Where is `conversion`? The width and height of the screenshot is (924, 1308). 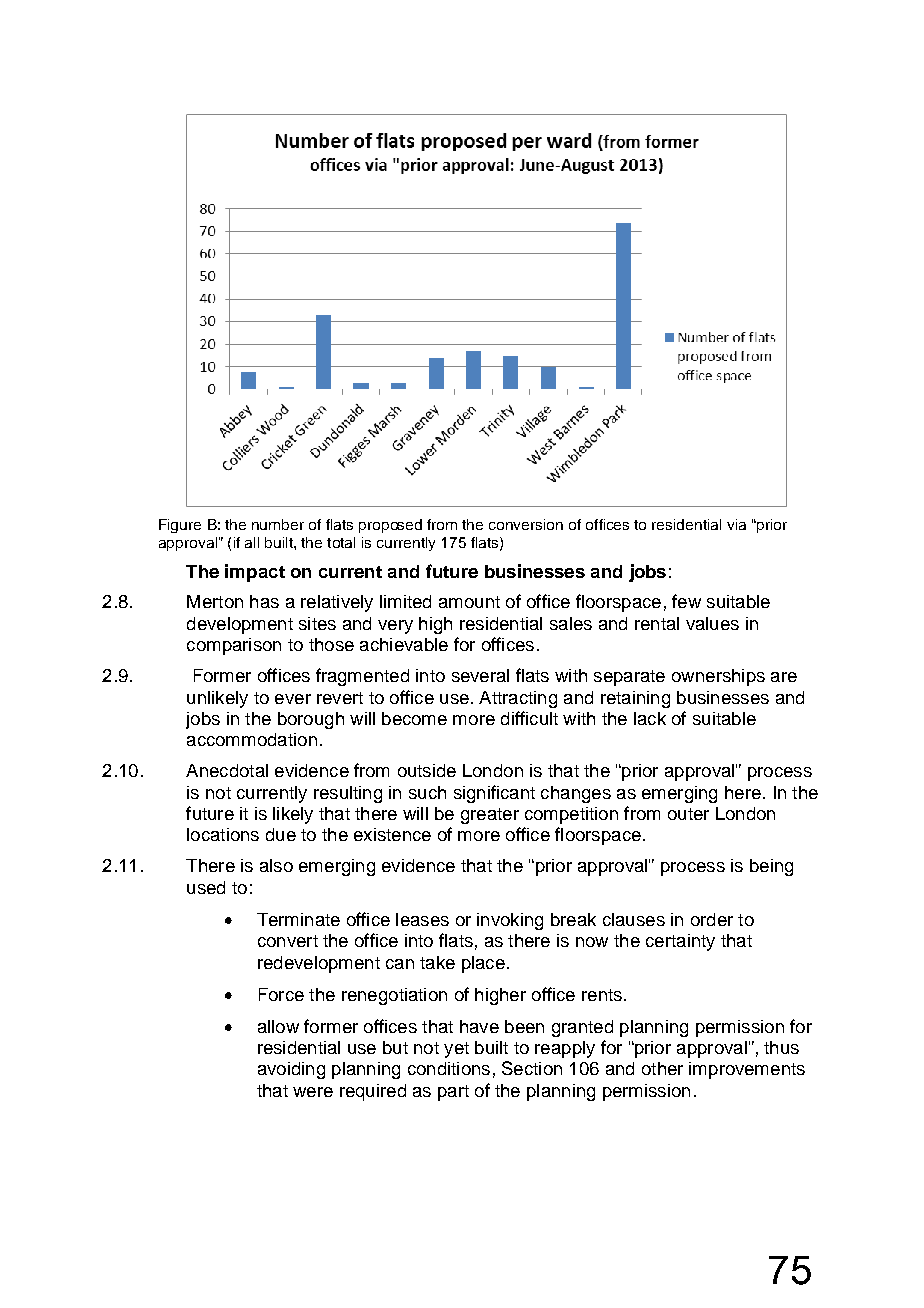
conversion is located at coordinates (526, 524).
